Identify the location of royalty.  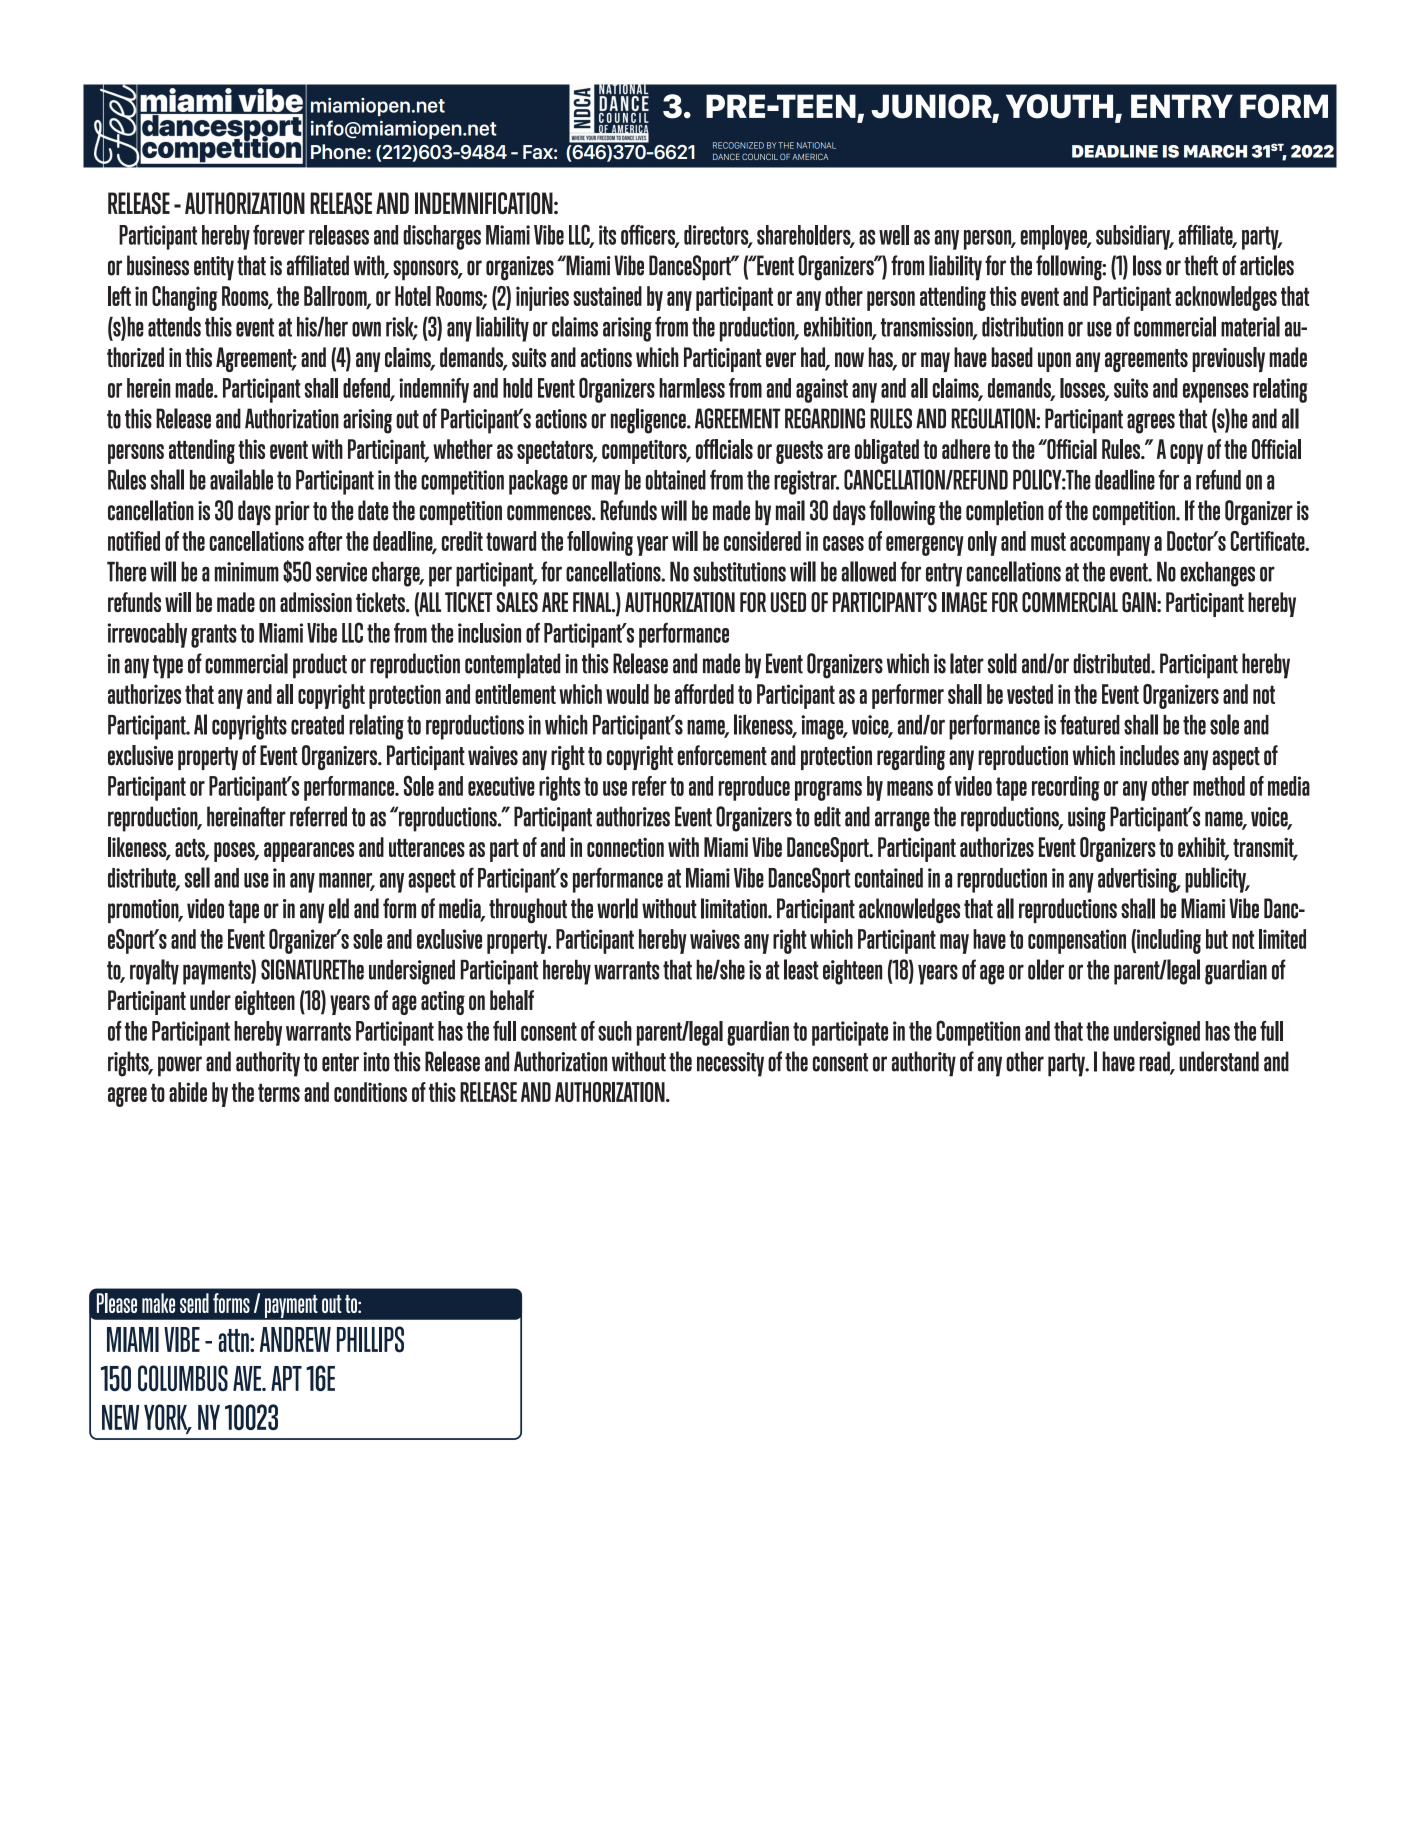
(154, 972).
